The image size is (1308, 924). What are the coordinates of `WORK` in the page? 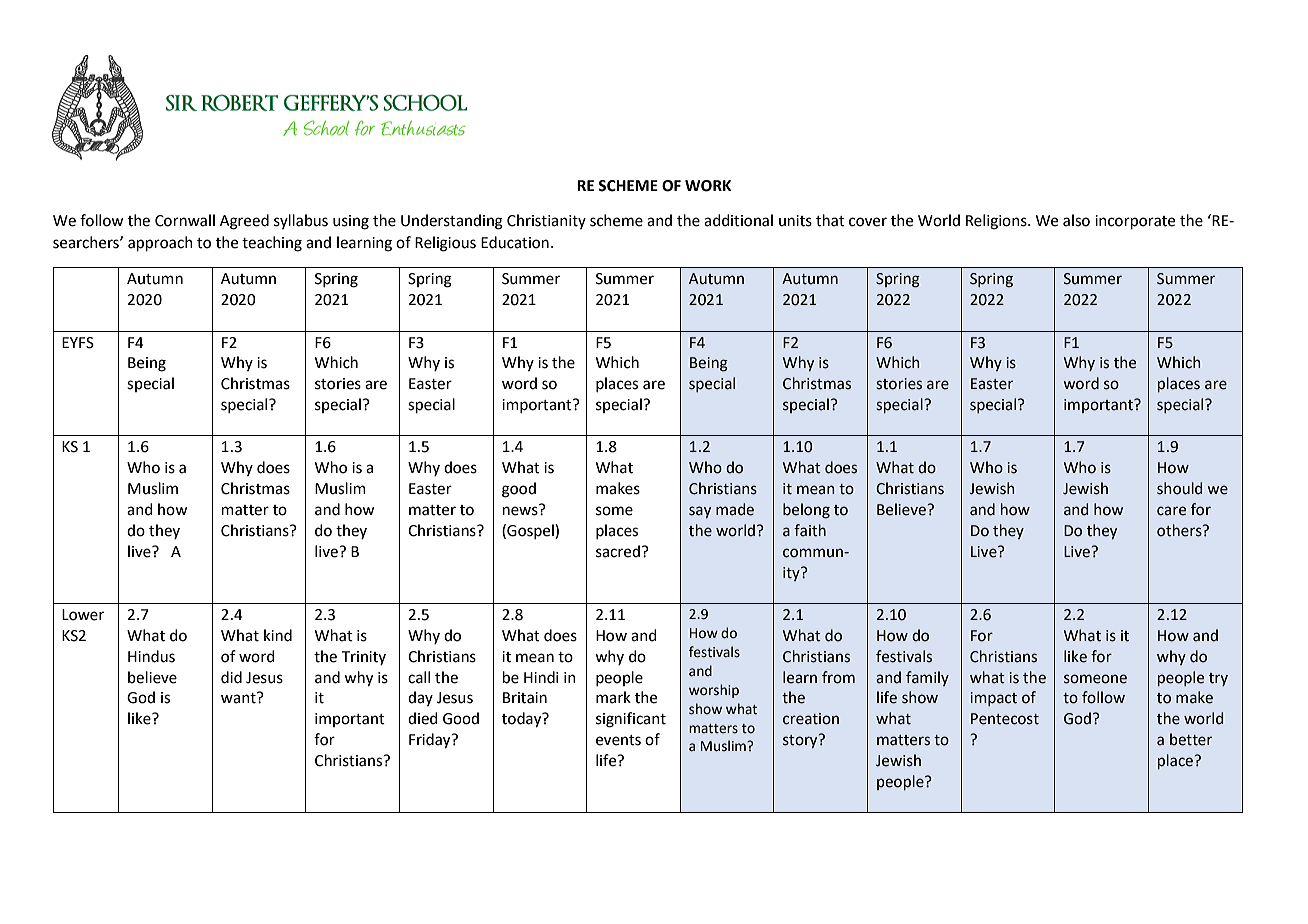 It's located at (708, 186).
